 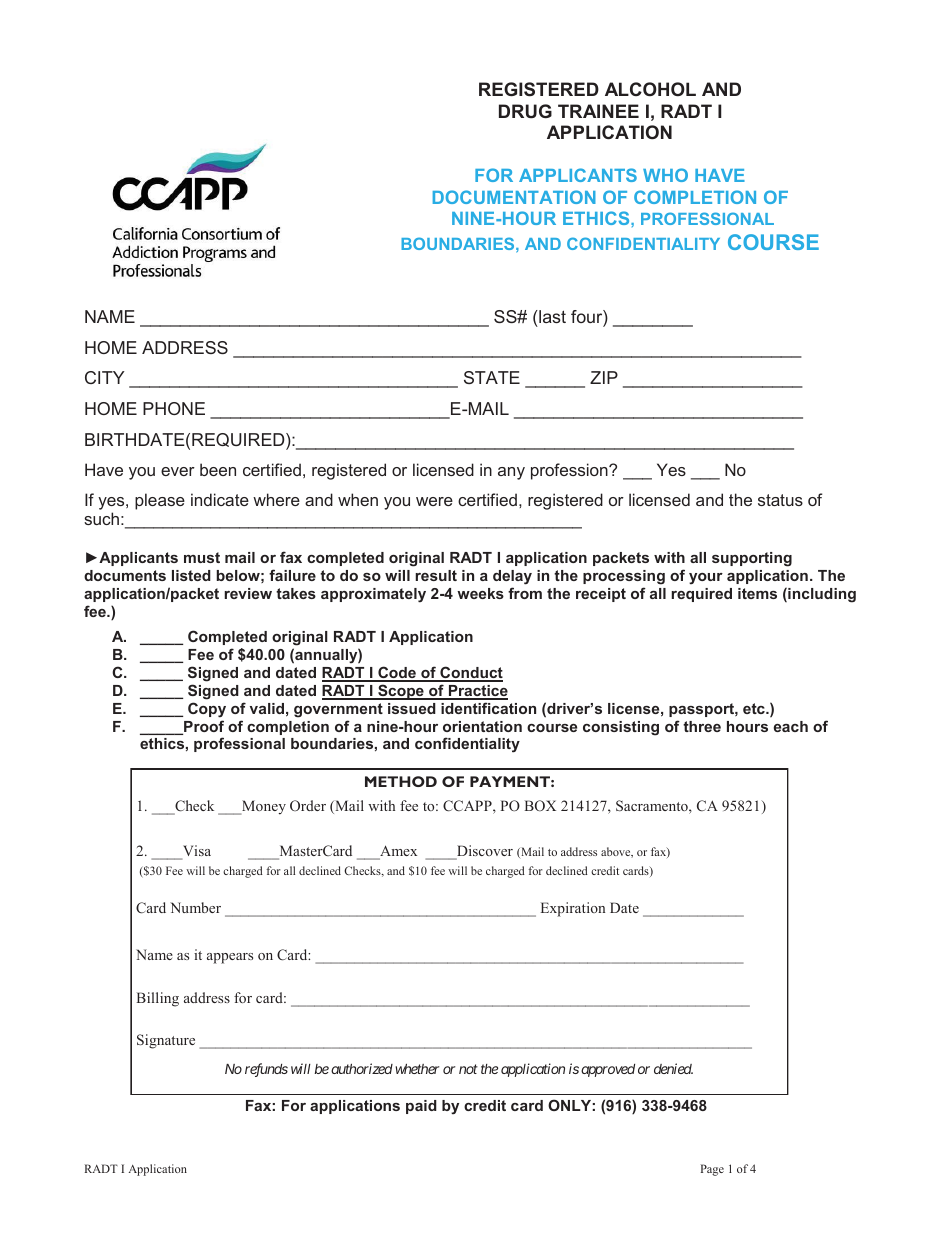 I want to click on three, so click(x=702, y=726).
